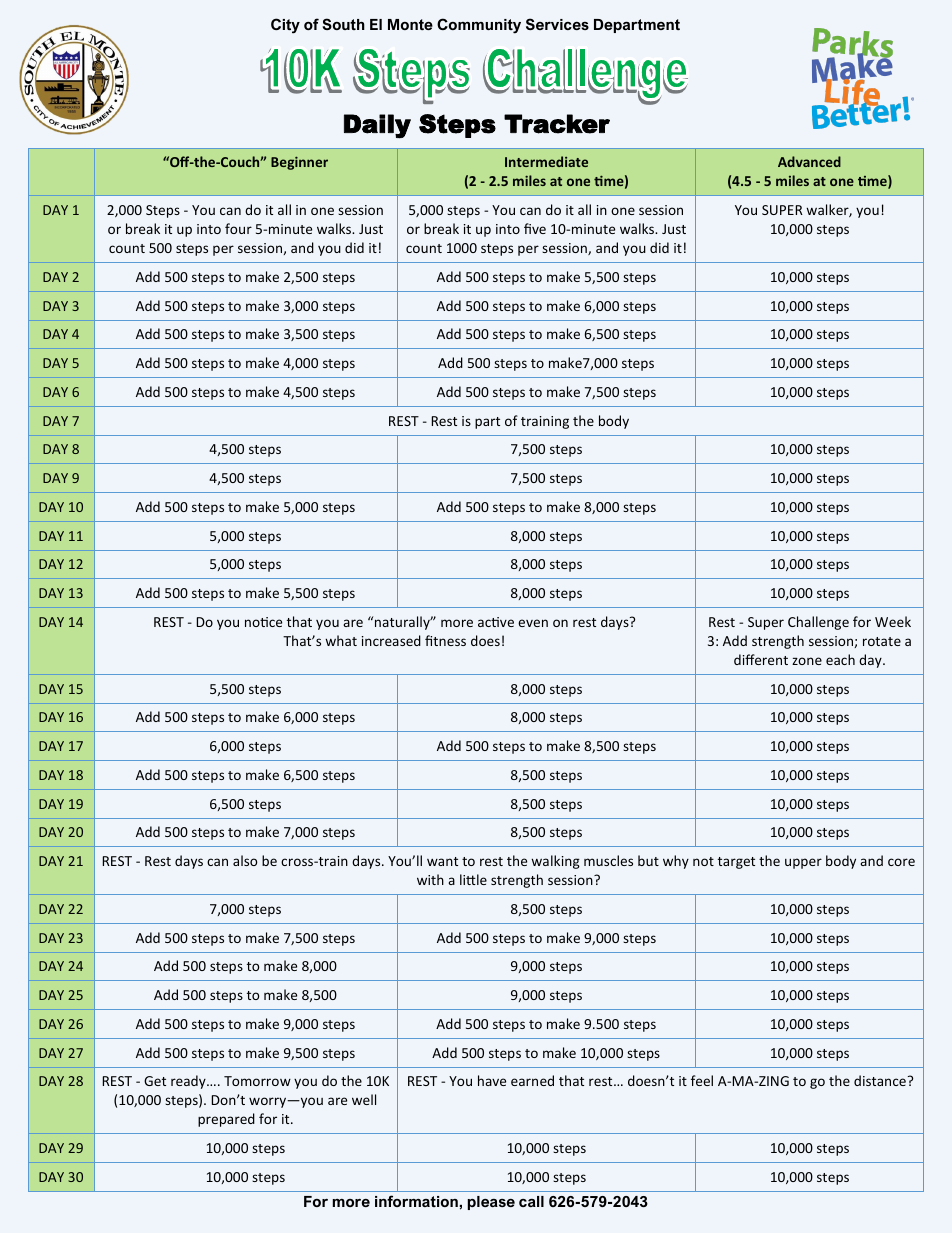 This page has height=1233, width=952. Describe the element at coordinates (226, 1120) in the page. I see `prepared` at that location.
